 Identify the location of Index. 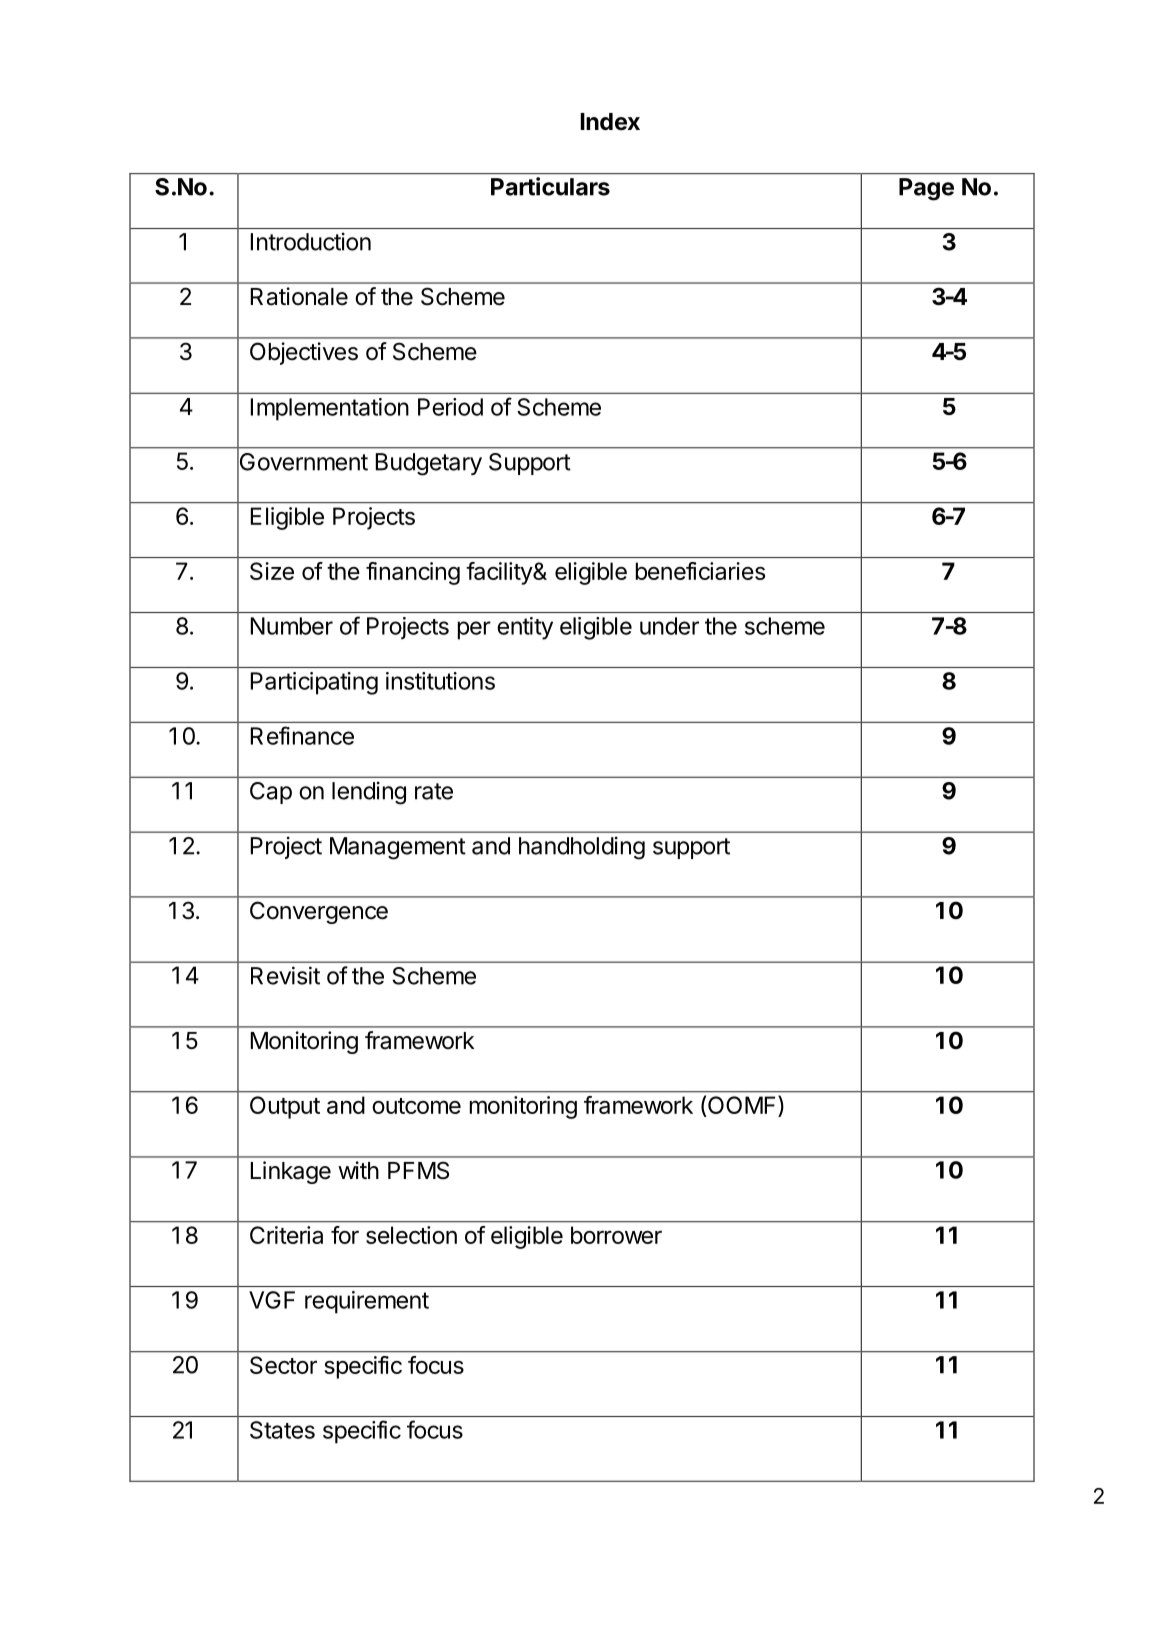
(610, 122).
